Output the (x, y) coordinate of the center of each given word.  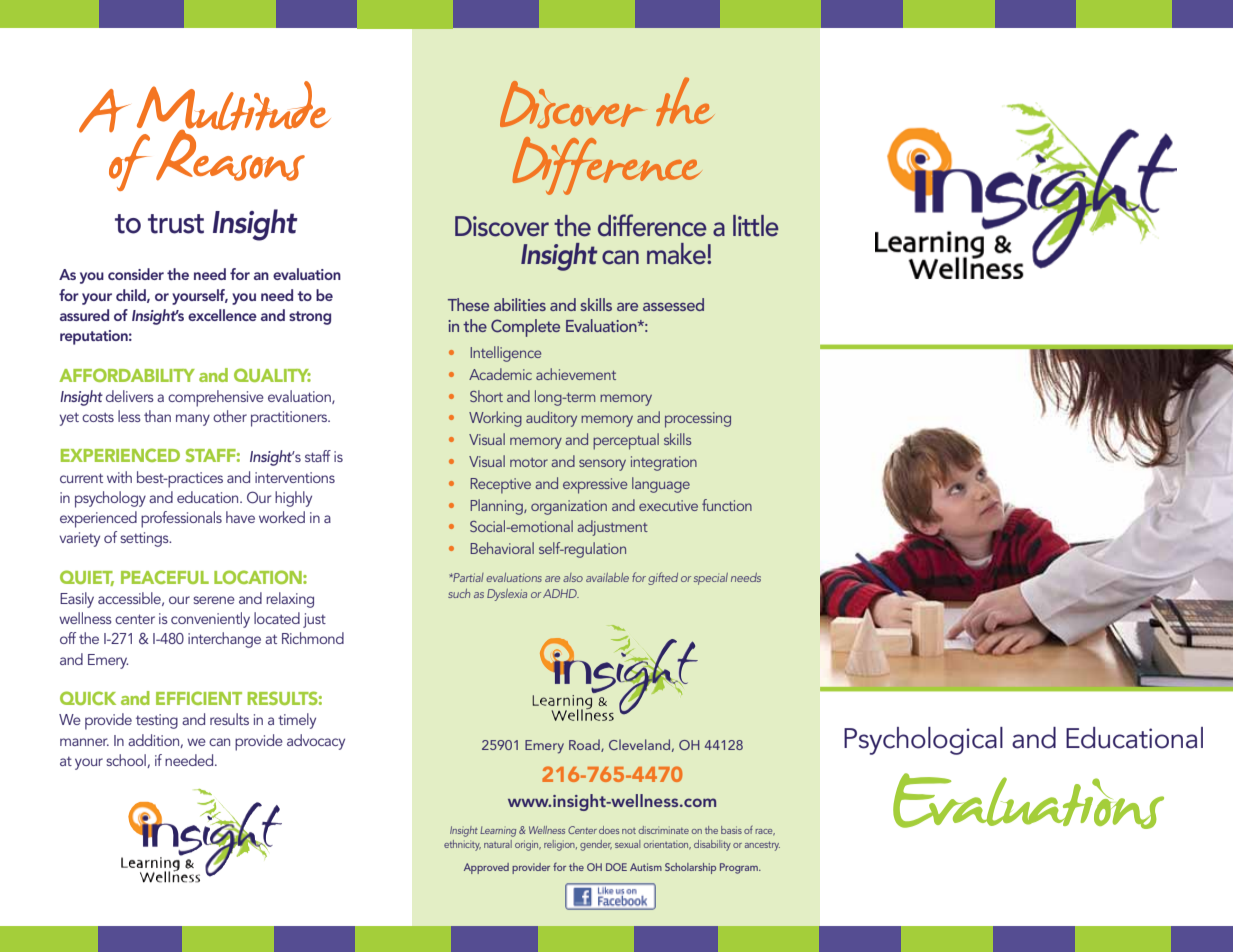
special (711, 579)
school (127, 761)
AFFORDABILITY (127, 375)
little (756, 226)
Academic (500, 374)
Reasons (230, 154)
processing (698, 420)
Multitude (234, 107)
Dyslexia (507, 595)
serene (214, 600)
